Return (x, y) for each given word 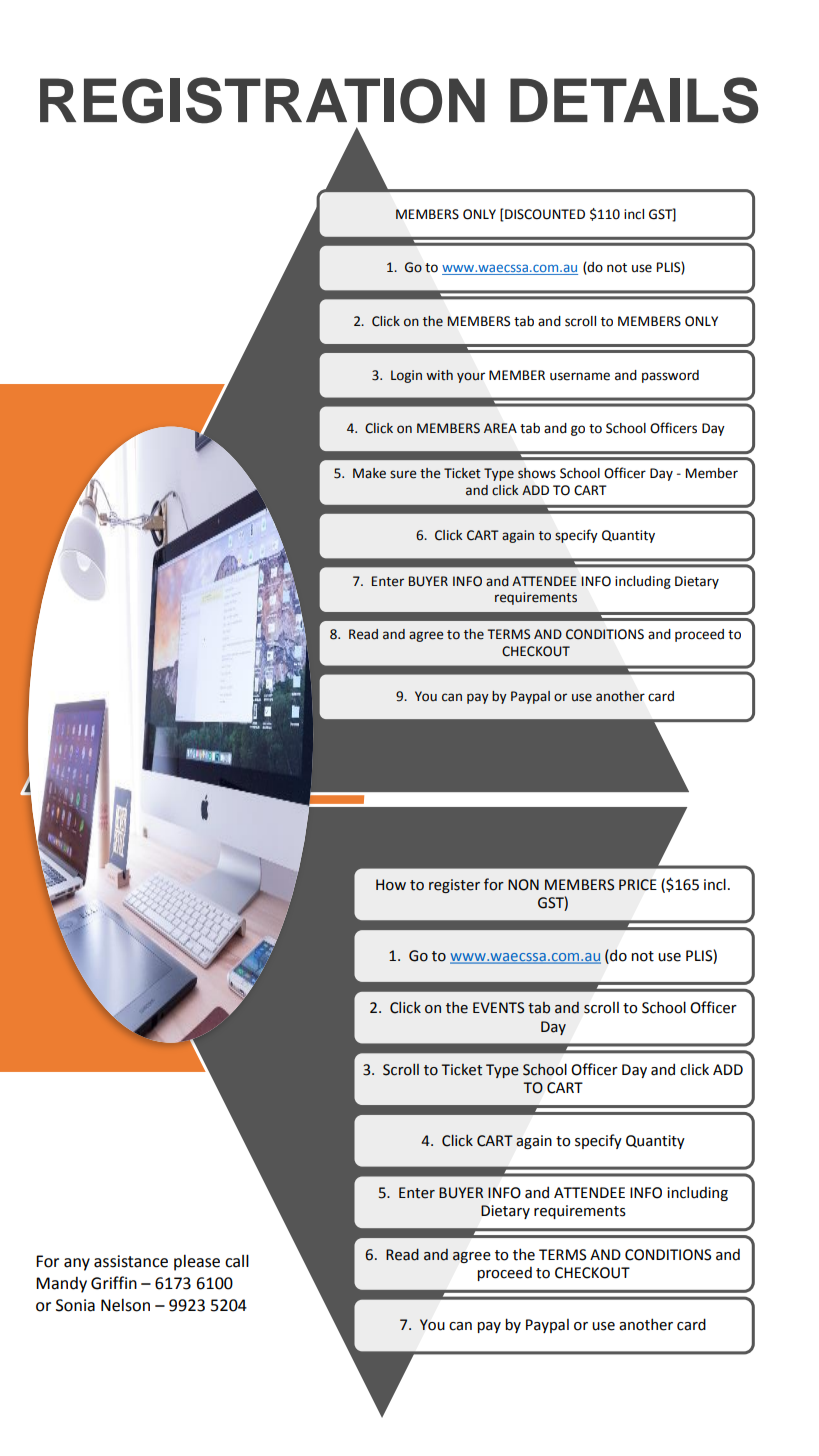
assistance (131, 1261)
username (580, 376)
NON (523, 885)
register (454, 886)
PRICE (638, 885)
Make (369, 473)
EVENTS (498, 1008)
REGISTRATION (262, 100)
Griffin (114, 1283)
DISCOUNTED (544, 215)
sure (403, 474)
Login (406, 376)
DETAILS (634, 100)
